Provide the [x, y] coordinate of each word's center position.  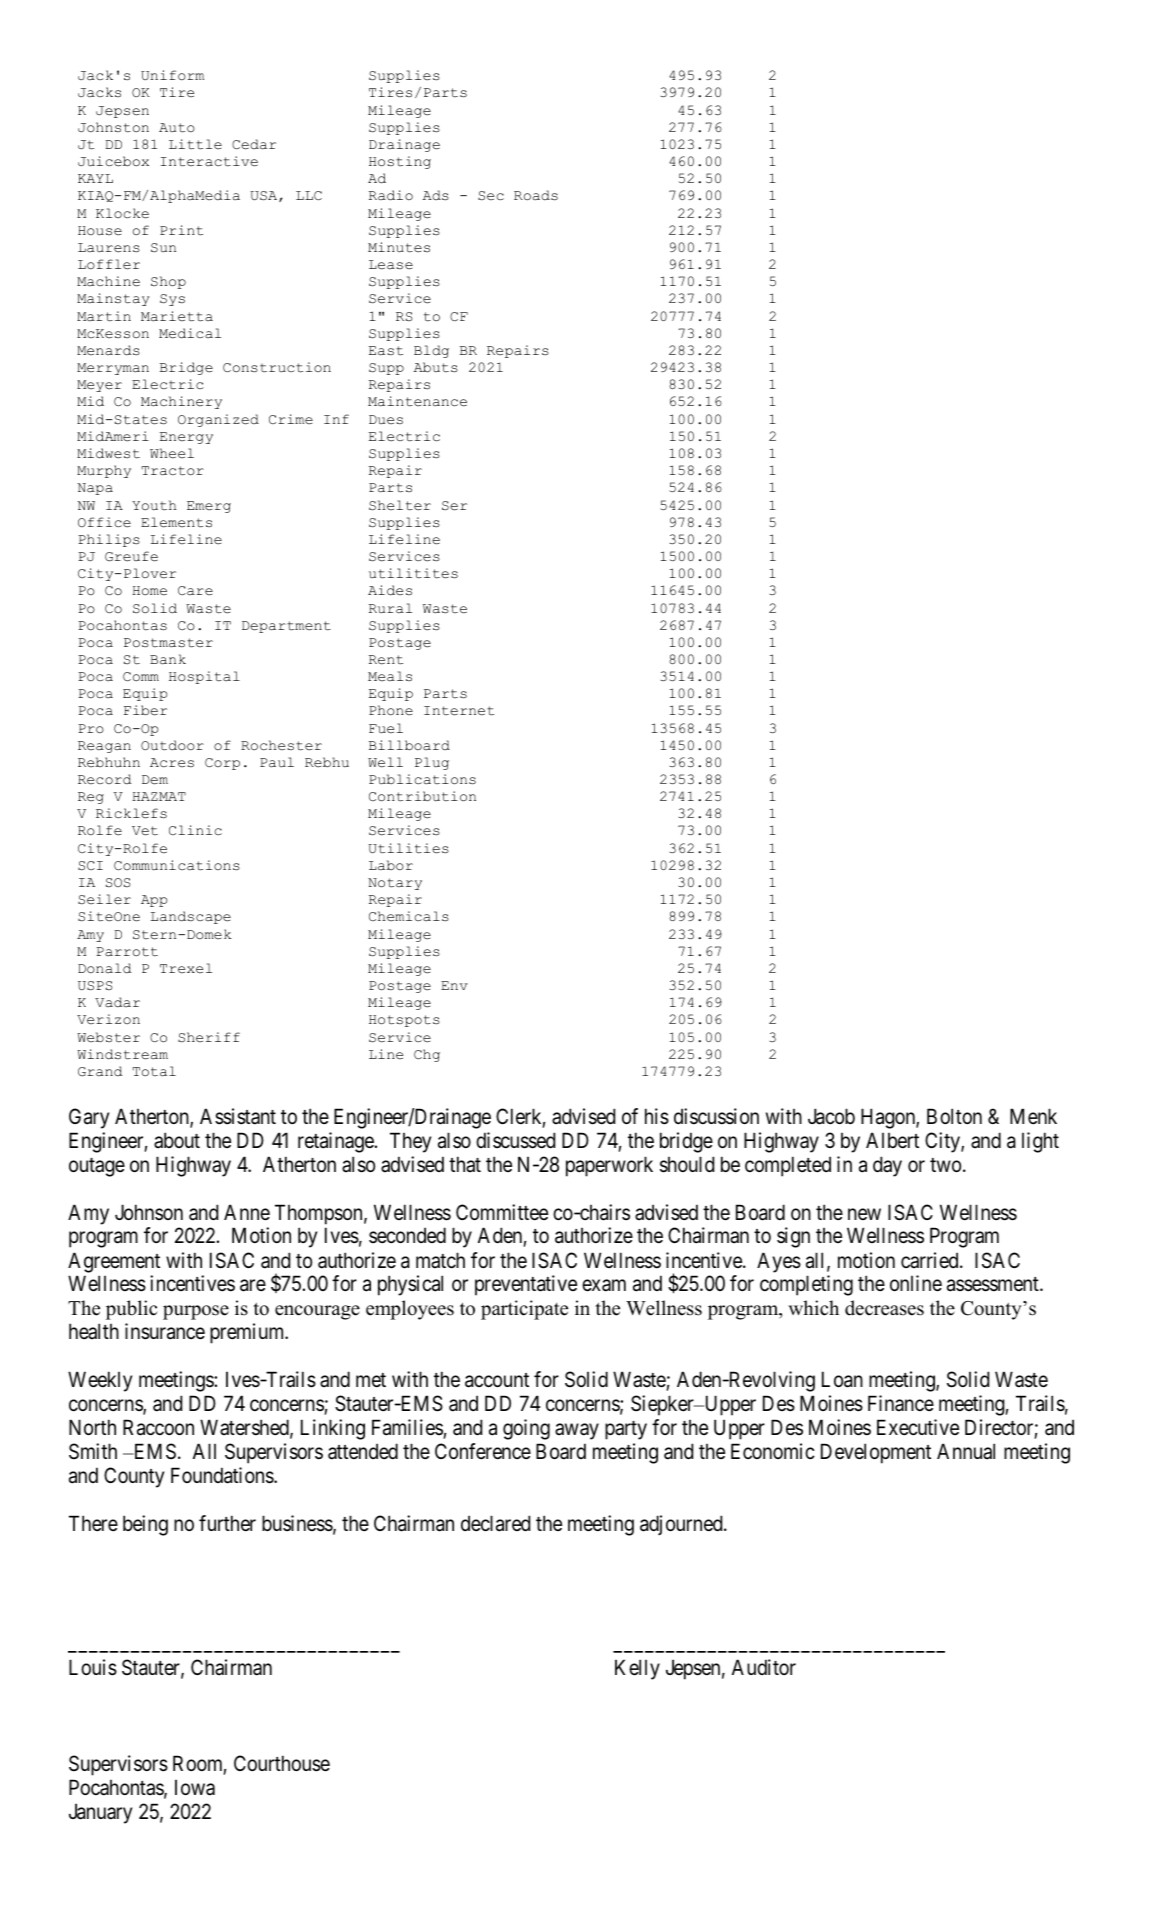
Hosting [400, 162]
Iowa [195, 1788]
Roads [536, 195]
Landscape [191, 917]
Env [454, 985]
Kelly [637, 1669]
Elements [176, 522]
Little [195, 144]
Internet [459, 711]
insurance [165, 1331]
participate [524, 1310]
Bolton [954, 1116]
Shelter [400, 505]
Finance [901, 1403]
